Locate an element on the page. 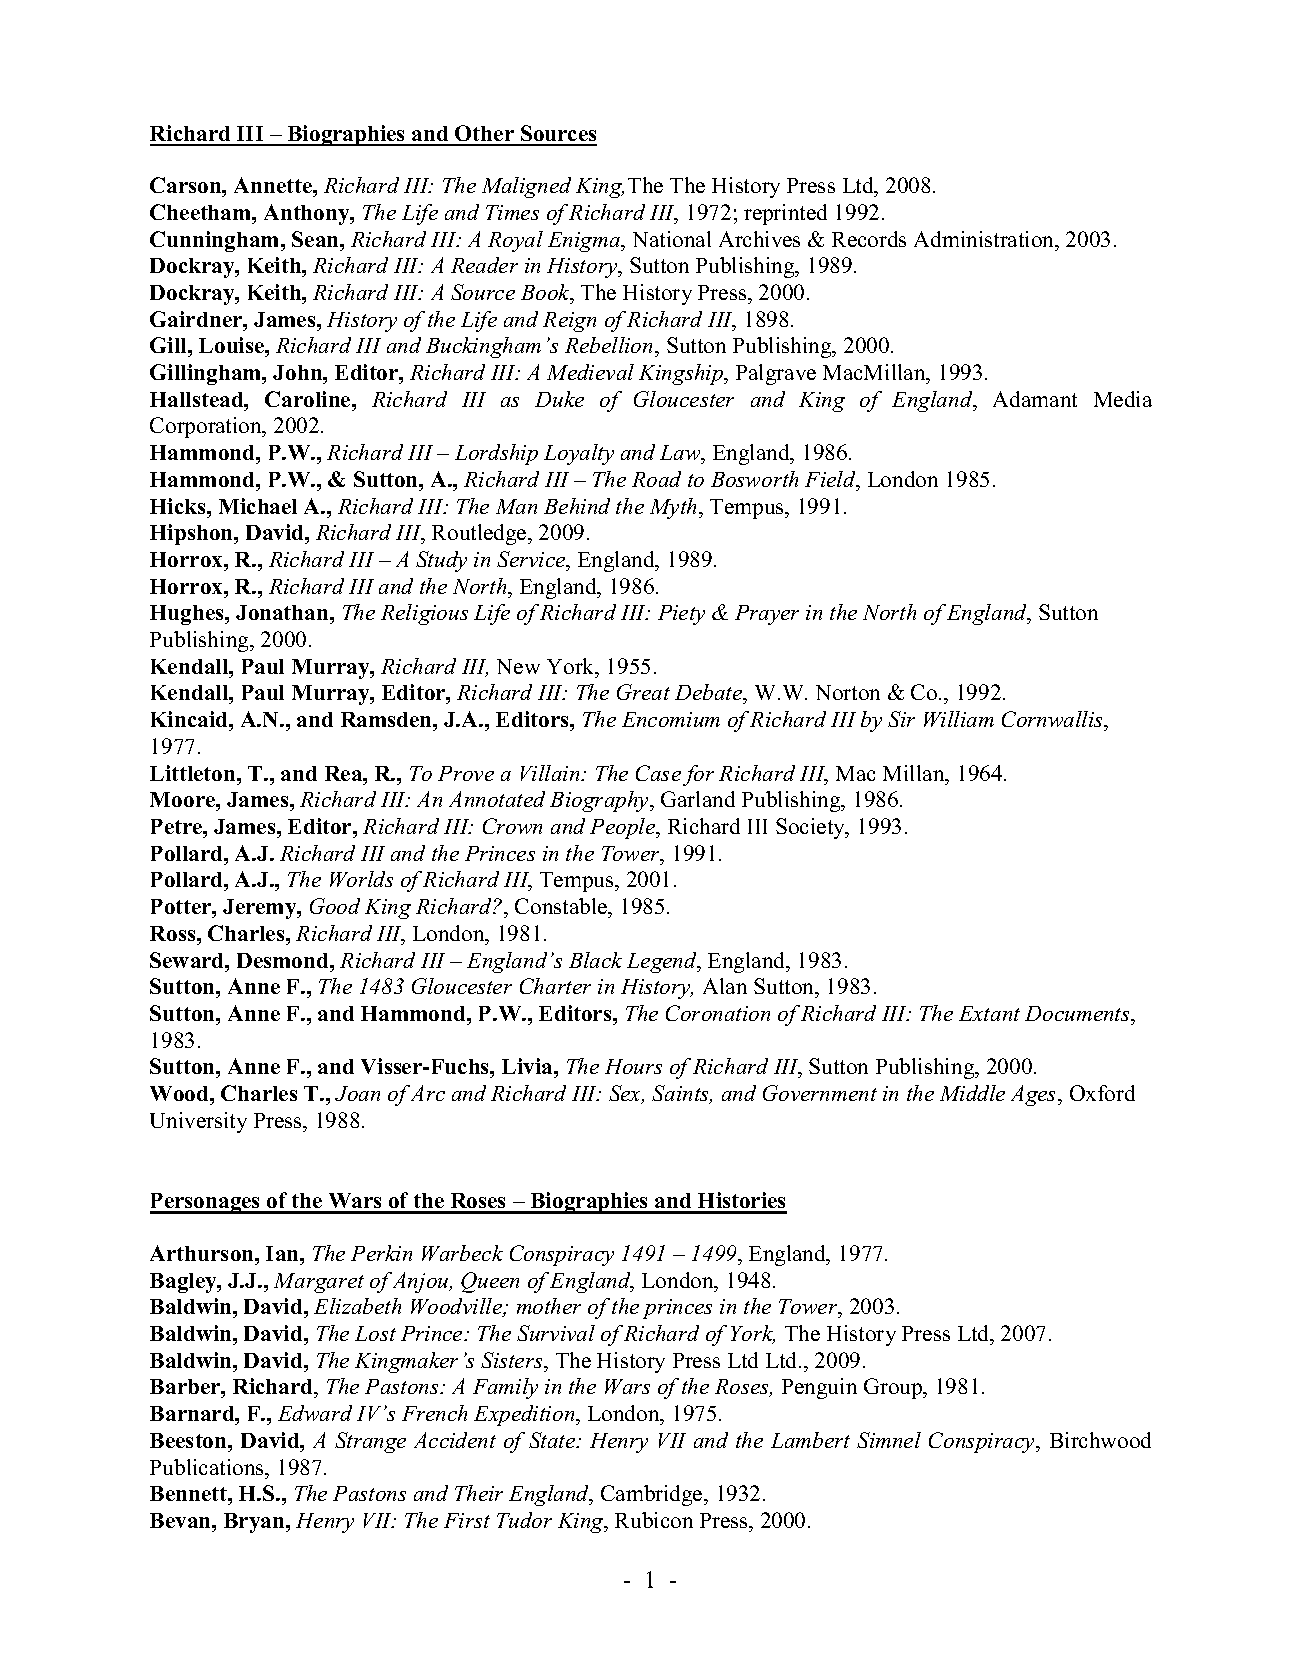 Image resolution: width=1292 pixels, height=1671 pixels. University is located at coordinates (198, 1122).
